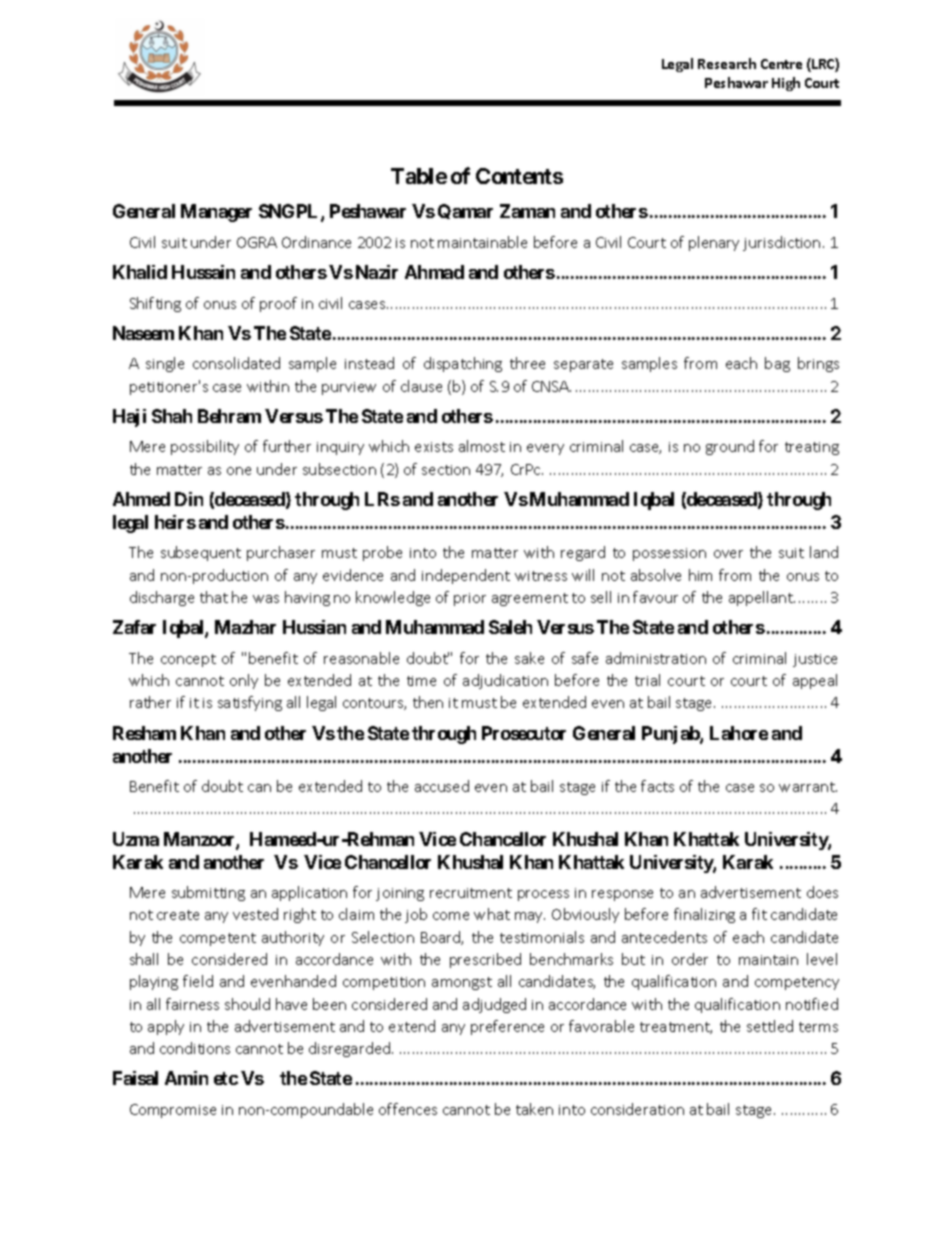 Image resolution: width=952 pixels, height=1233 pixels. What do you see at coordinates (442, 786) in the image?
I see `accused` at bounding box center [442, 786].
